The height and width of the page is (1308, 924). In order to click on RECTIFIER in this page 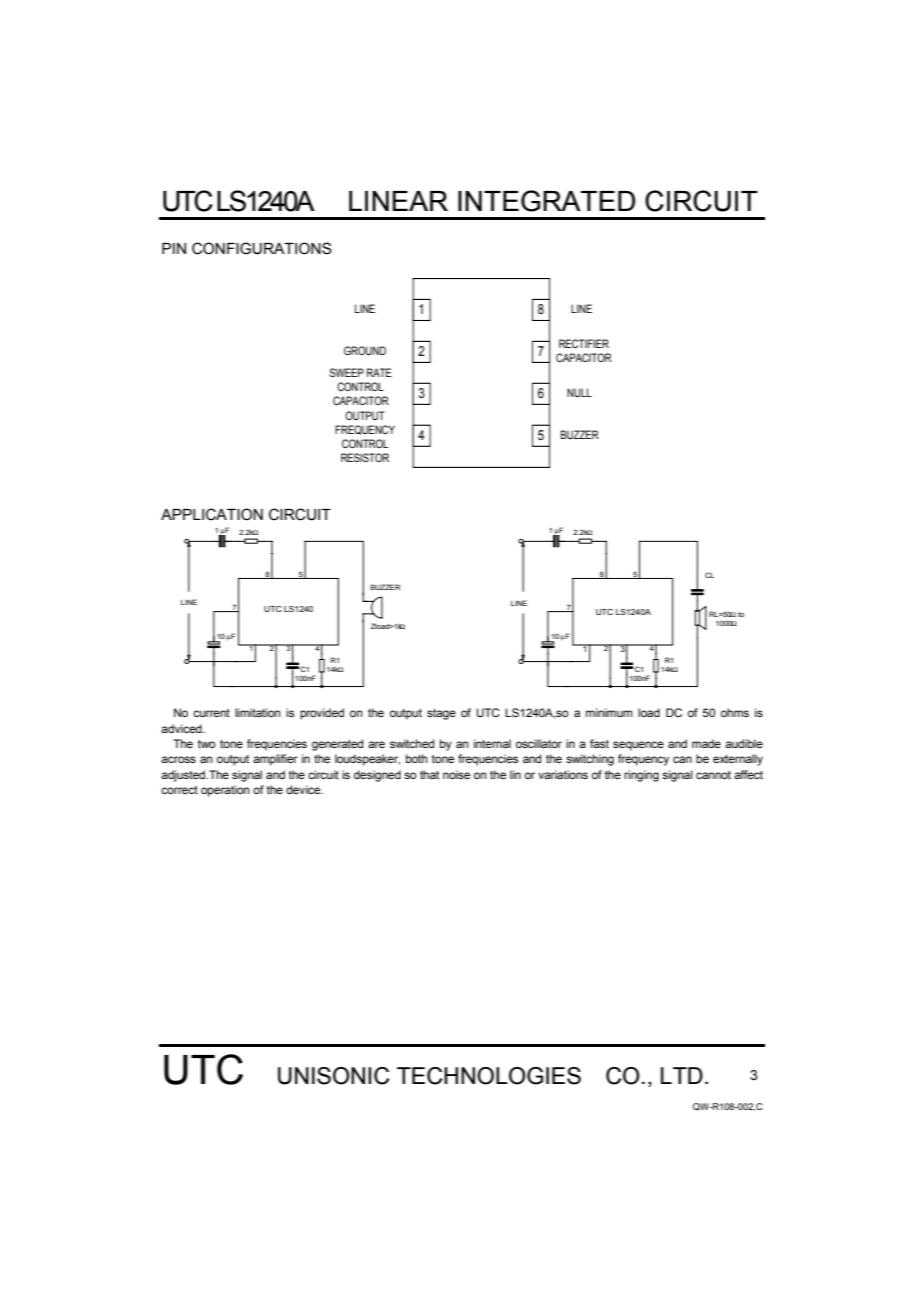, I will do `click(584, 343)`.
